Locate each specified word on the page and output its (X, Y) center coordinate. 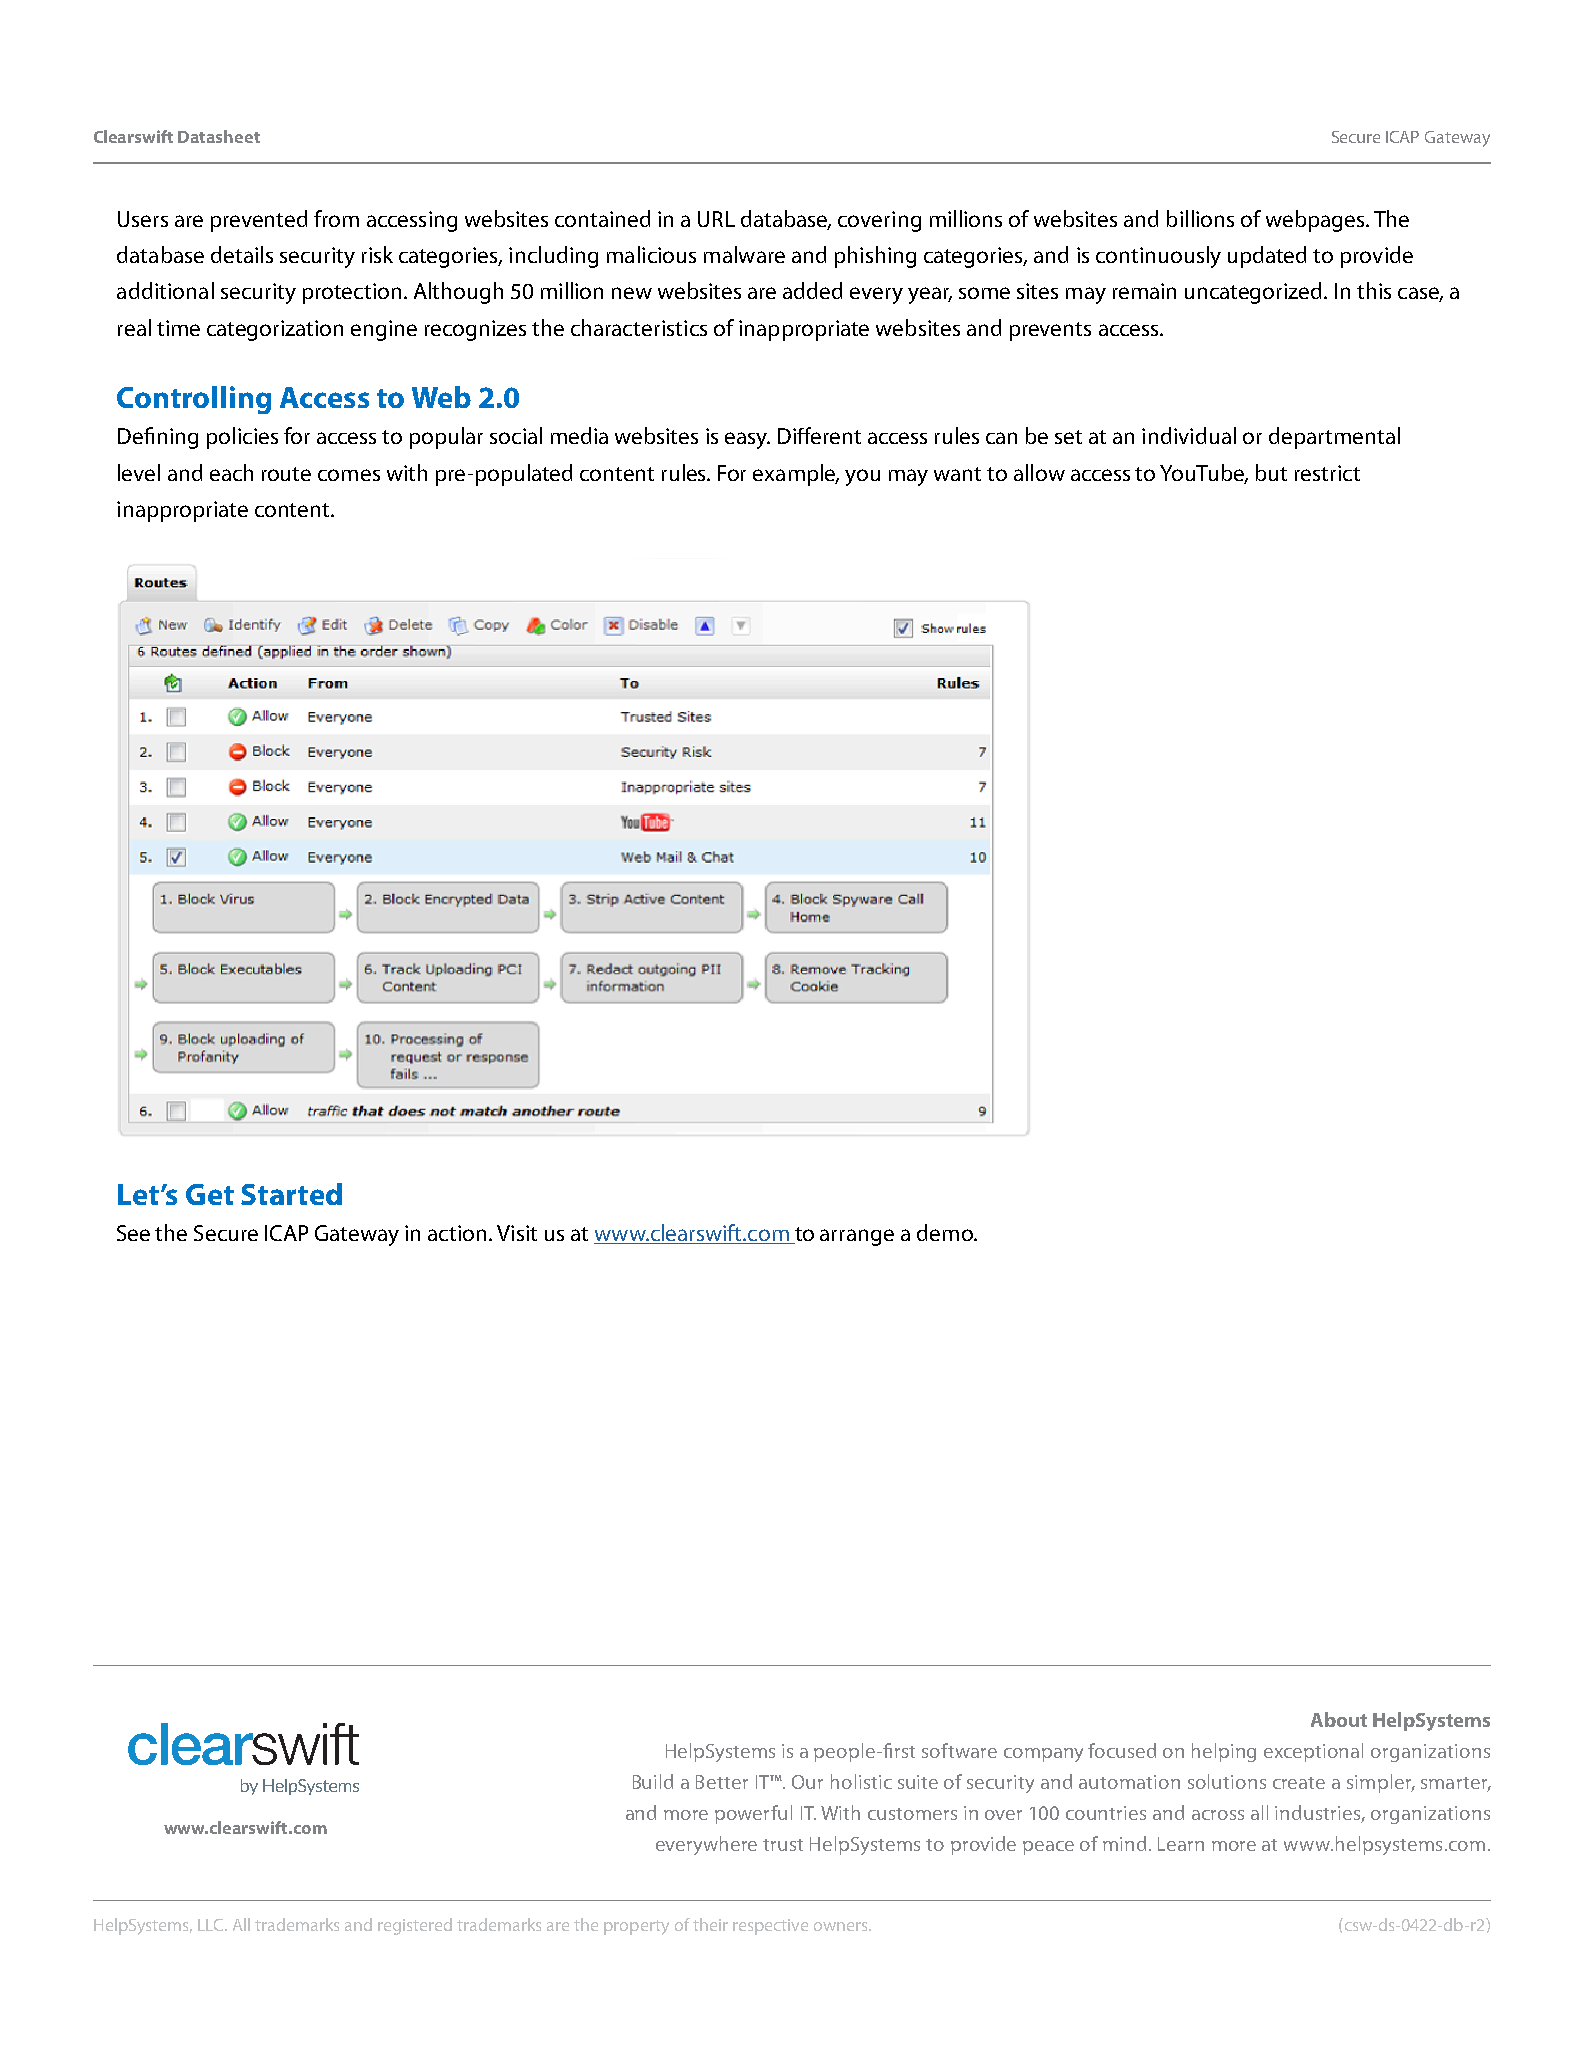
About (1339, 1719)
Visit (517, 1233)
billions (1200, 218)
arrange (857, 1237)
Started (291, 1194)
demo (946, 1232)
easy (747, 440)
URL (716, 219)
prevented (259, 221)
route (286, 474)
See (133, 1233)
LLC (212, 1925)
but (1271, 472)
